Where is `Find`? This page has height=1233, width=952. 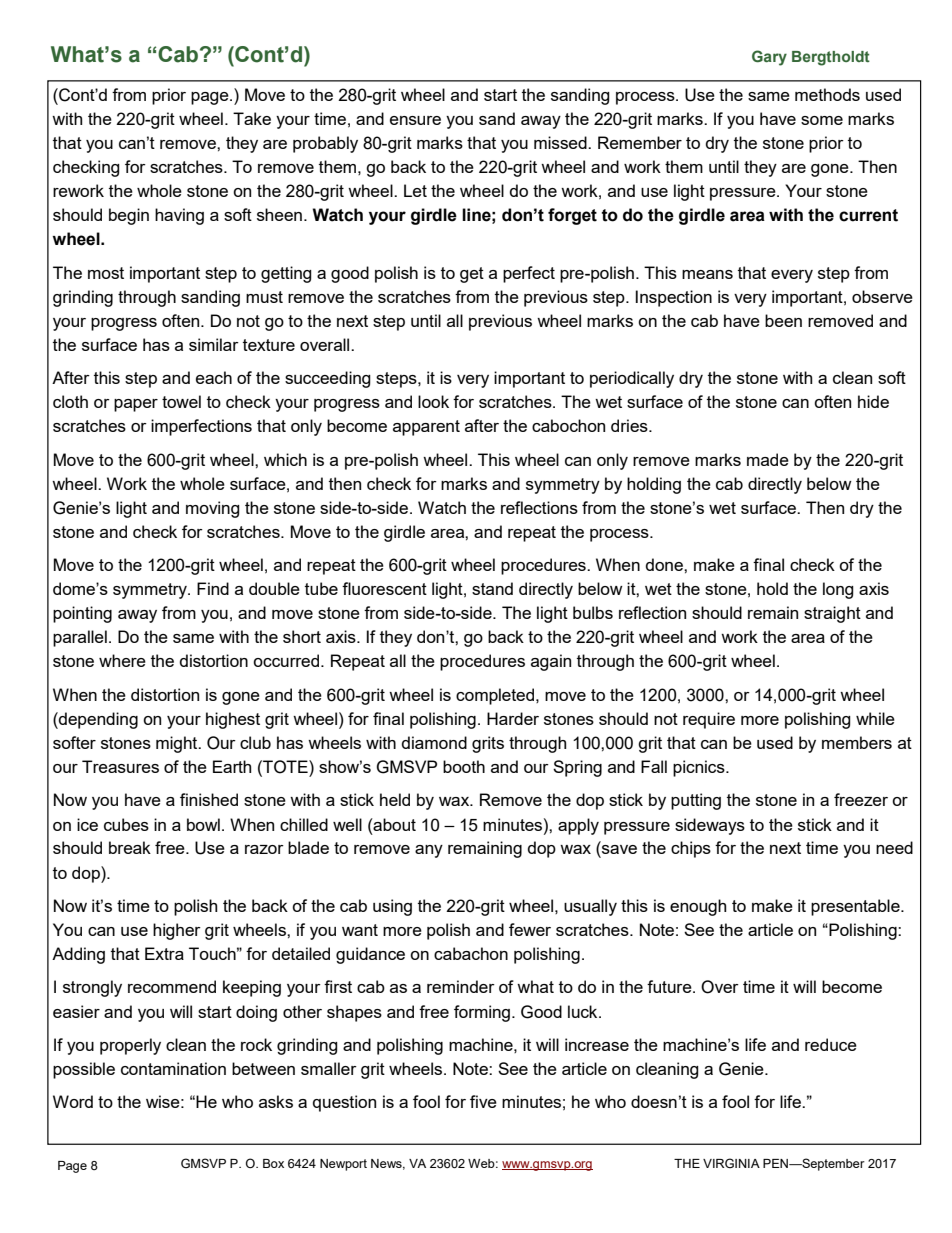
Find is located at coordinates (213, 588).
